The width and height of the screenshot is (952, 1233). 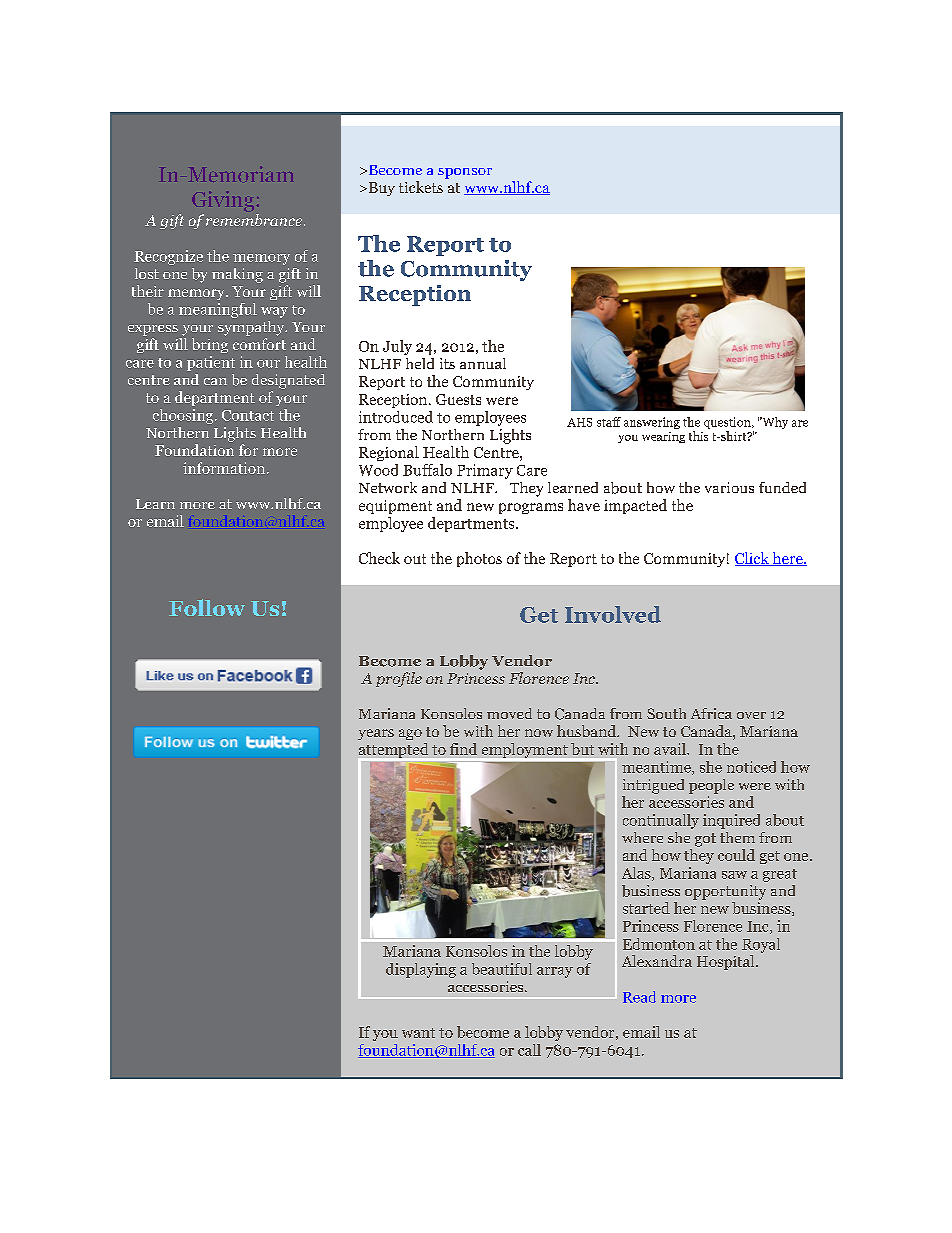 I want to click on Contact, so click(x=248, y=415).
